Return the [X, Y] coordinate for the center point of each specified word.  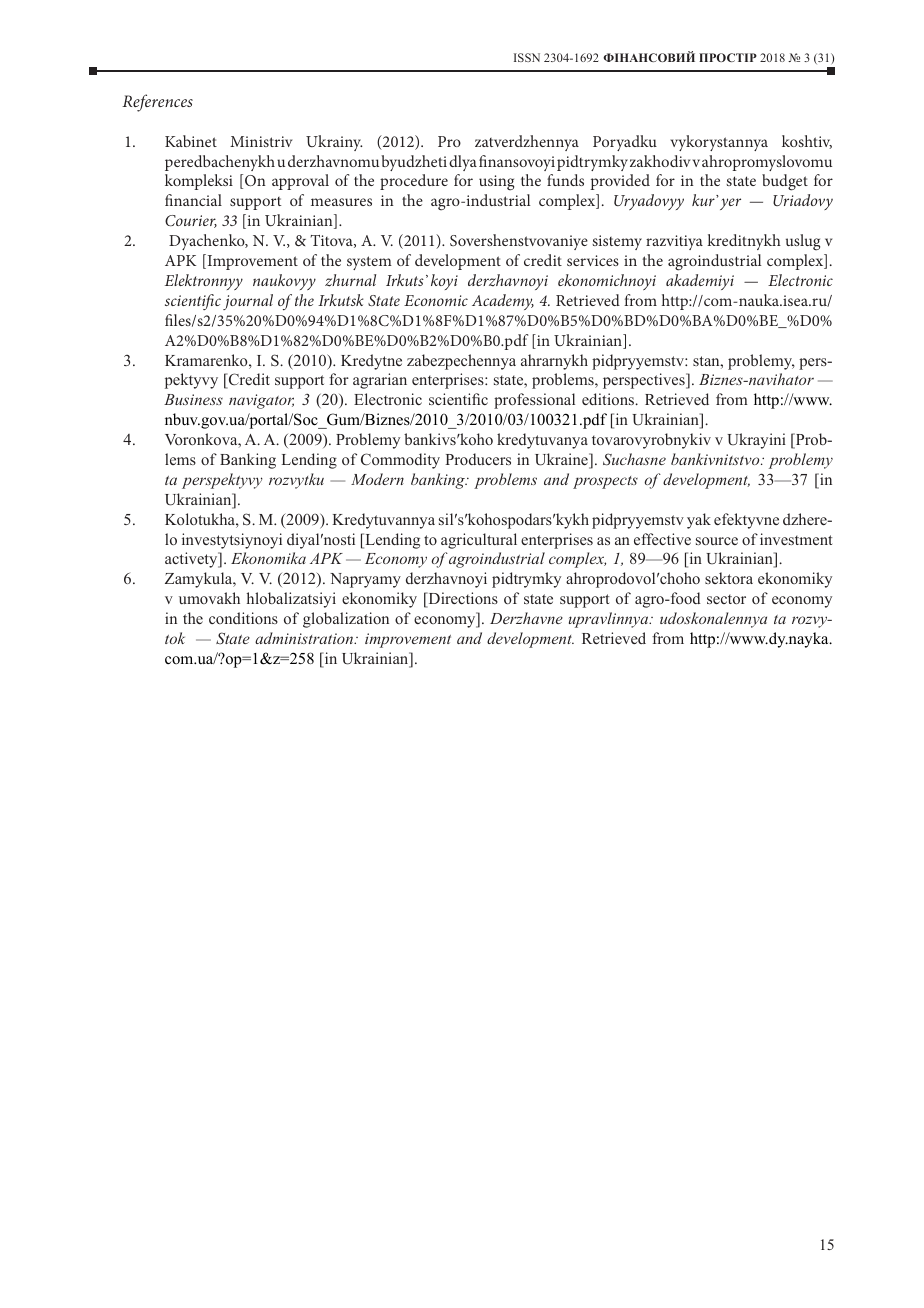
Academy [503, 302]
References [157, 103]
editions [609, 399]
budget [785, 182]
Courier [191, 221]
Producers [478, 459]
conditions [243, 618]
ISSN [527, 57]
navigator [261, 401]
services [593, 260]
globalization [346, 620]
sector [726, 599]
